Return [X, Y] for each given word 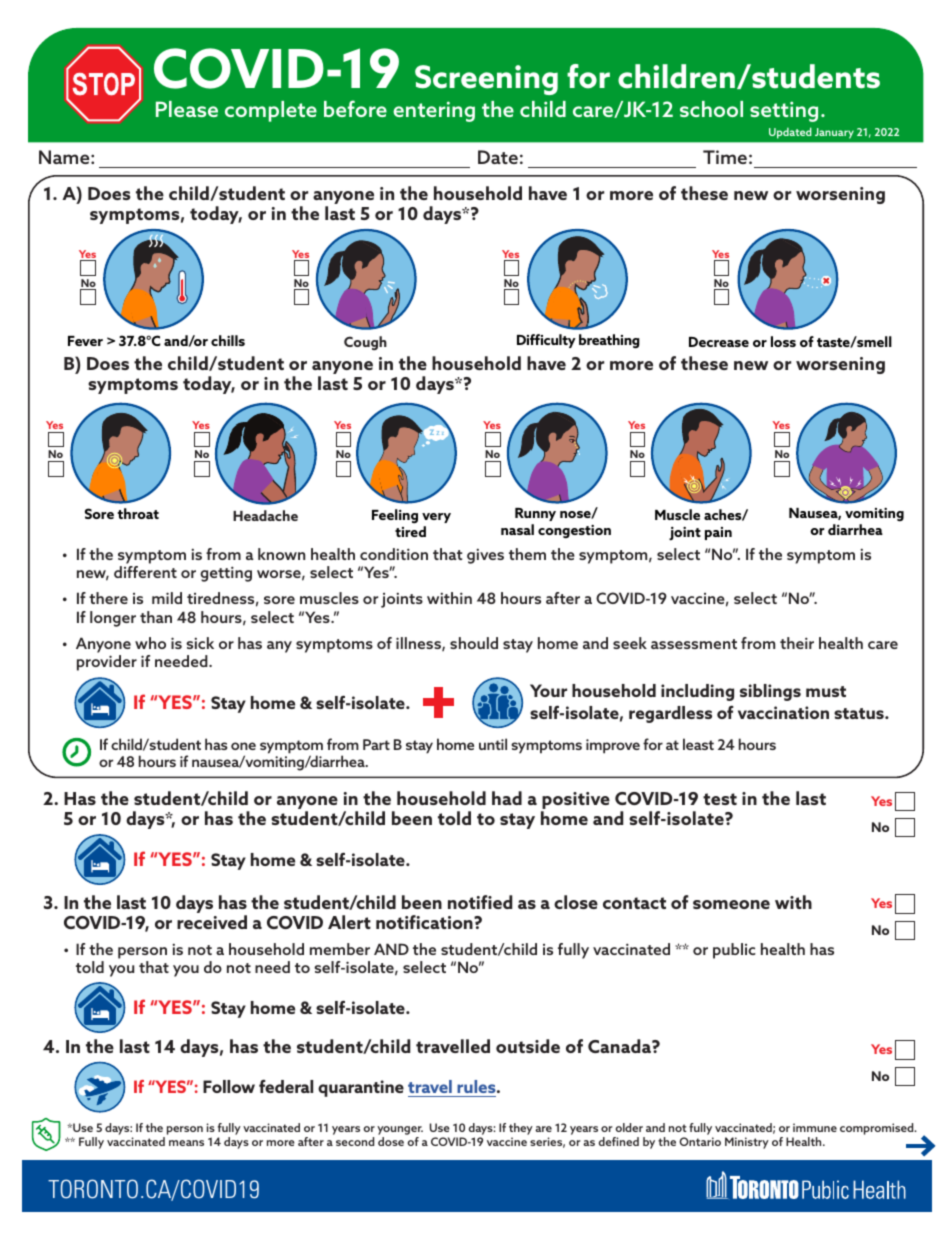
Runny [535, 514]
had [507, 798]
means [186, 1143]
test [720, 799]
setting [784, 111]
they [521, 1130]
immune [815, 1127]
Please [187, 109]
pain [718, 533]
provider [107, 663]
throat [138, 513]
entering [434, 111]
